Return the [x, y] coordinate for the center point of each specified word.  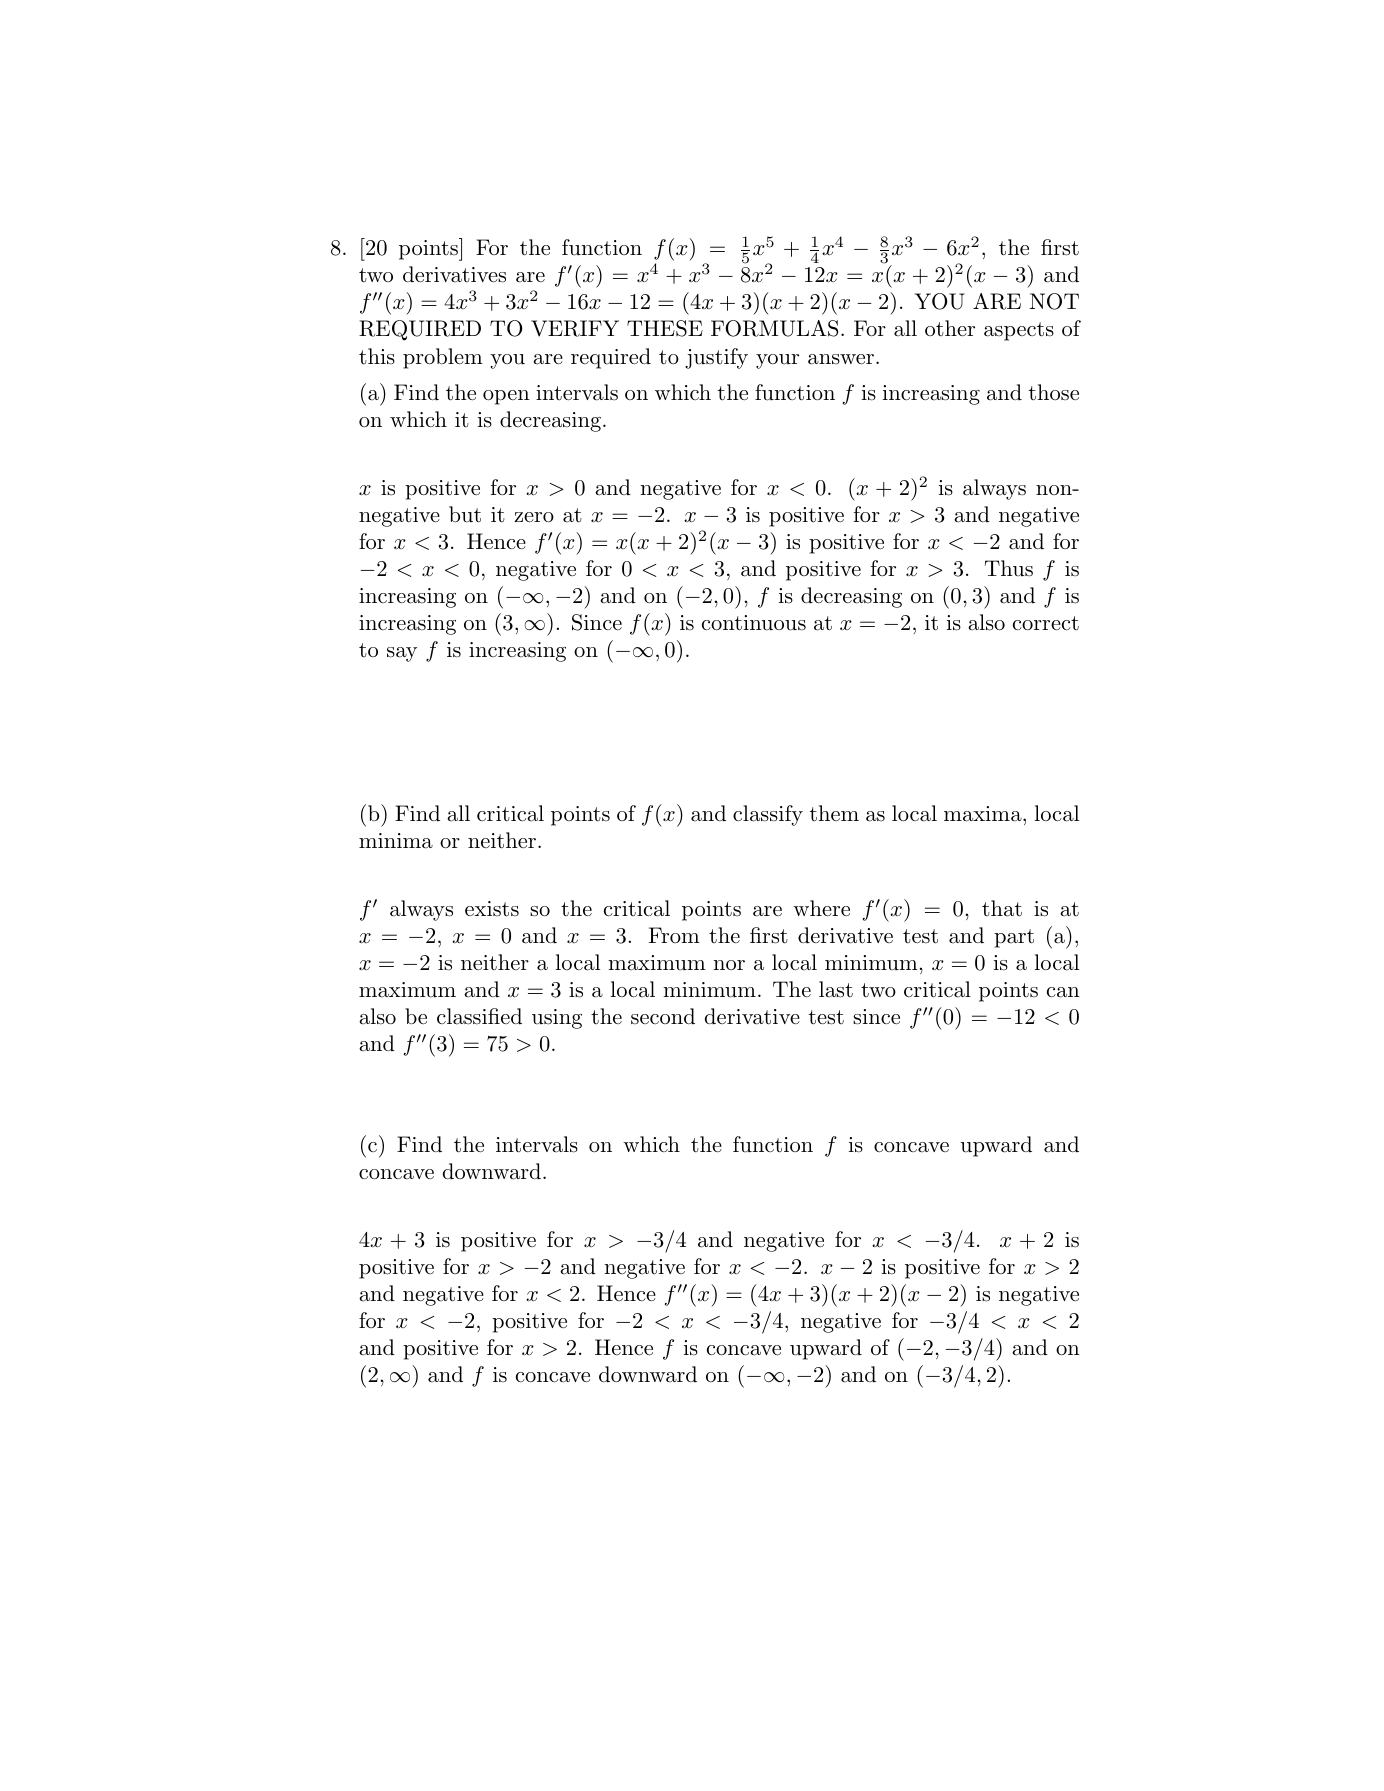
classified [479, 1016]
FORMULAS [774, 328]
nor [729, 965]
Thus [1009, 568]
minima [396, 841]
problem [443, 358]
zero [534, 517]
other [950, 328]
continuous [754, 623]
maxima [984, 814]
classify [768, 815]
